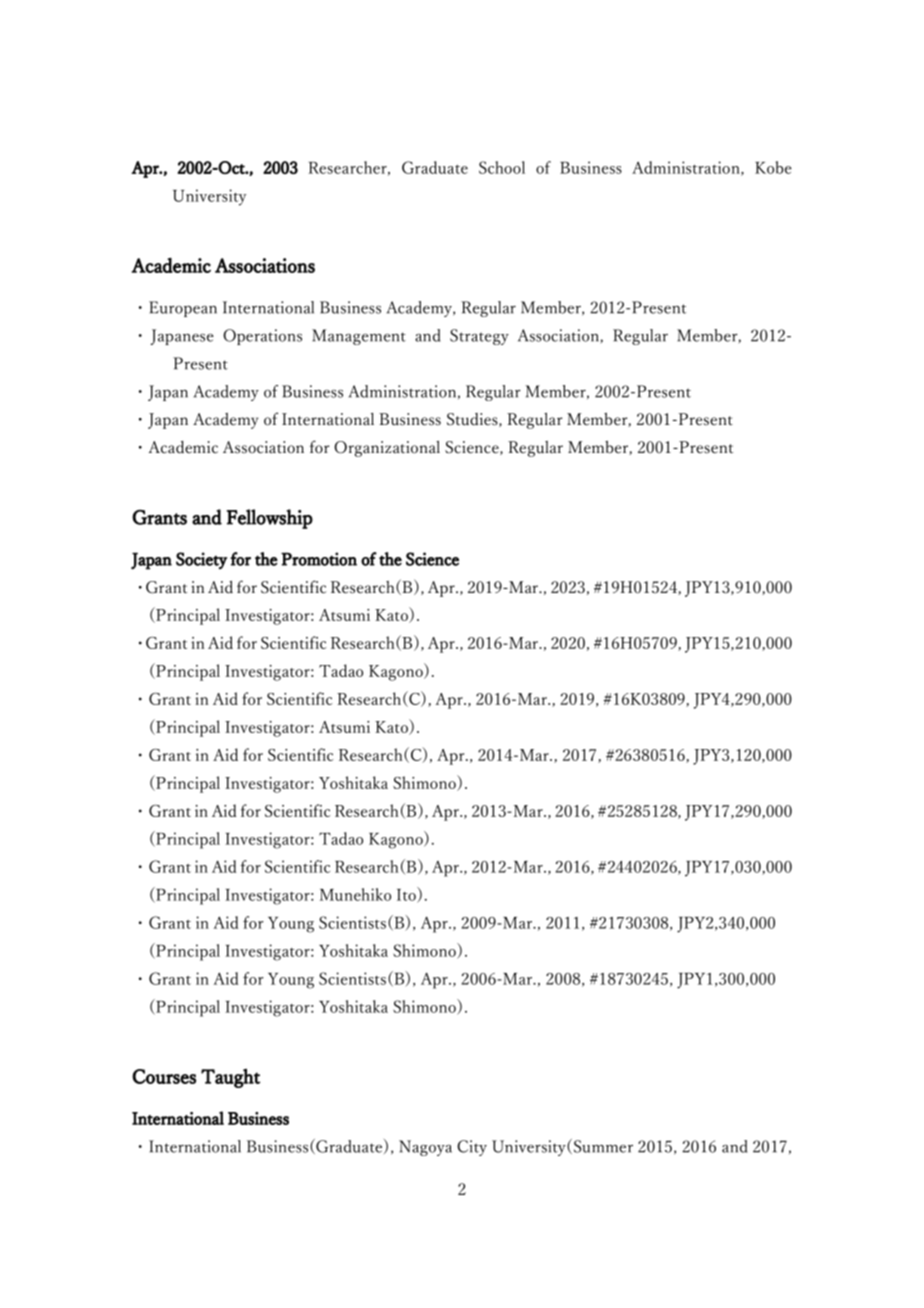  Describe the element at coordinates (319, 559) in the screenshot. I see `Promotion` at that location.
